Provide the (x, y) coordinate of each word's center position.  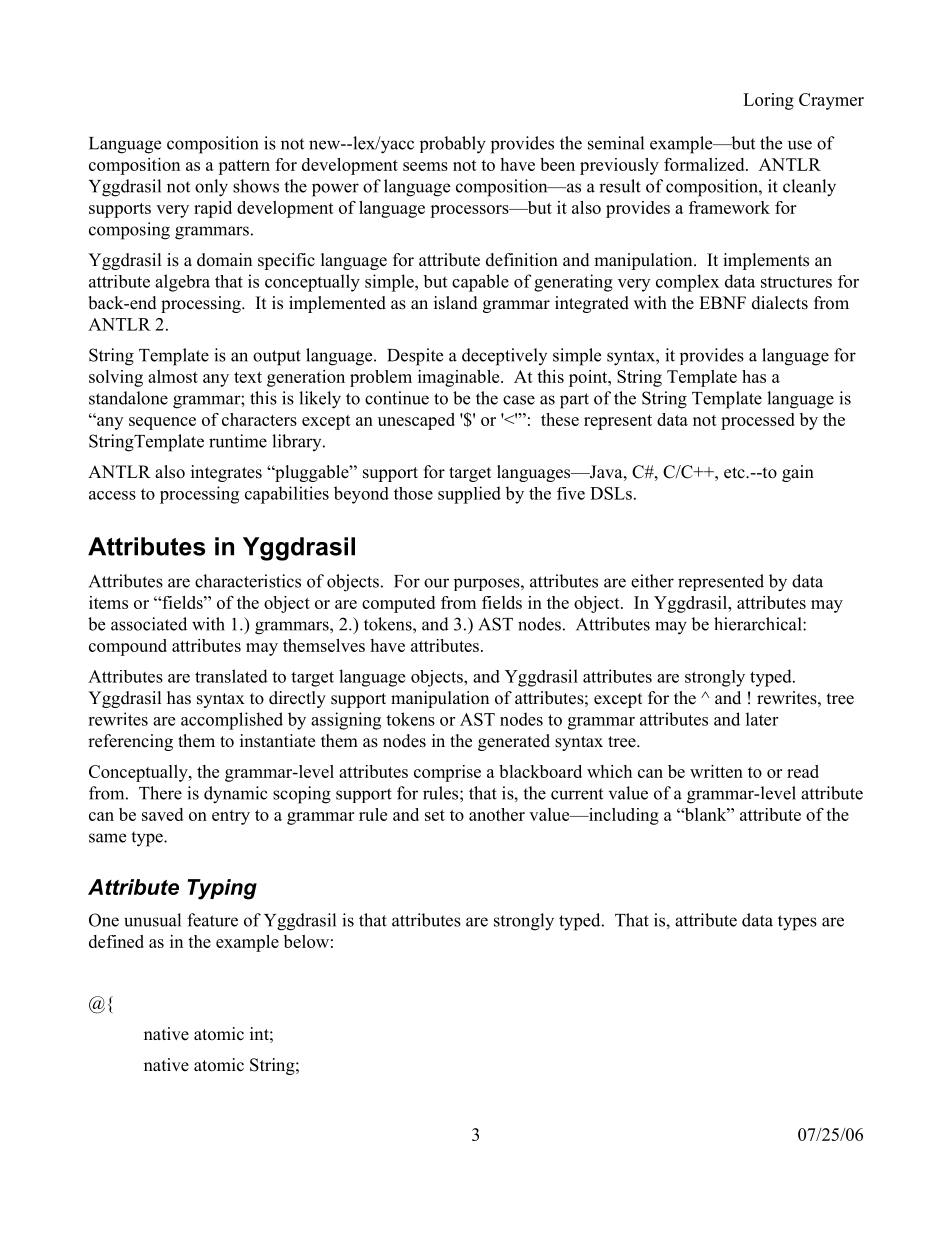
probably (453, 145)
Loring (768, 101)
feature (212, 920)
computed (398, 604)
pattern (244, 167)
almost (173, 376)
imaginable (460, 378)
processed (758, 421)
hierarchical (759, 624)
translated (231, 676)
